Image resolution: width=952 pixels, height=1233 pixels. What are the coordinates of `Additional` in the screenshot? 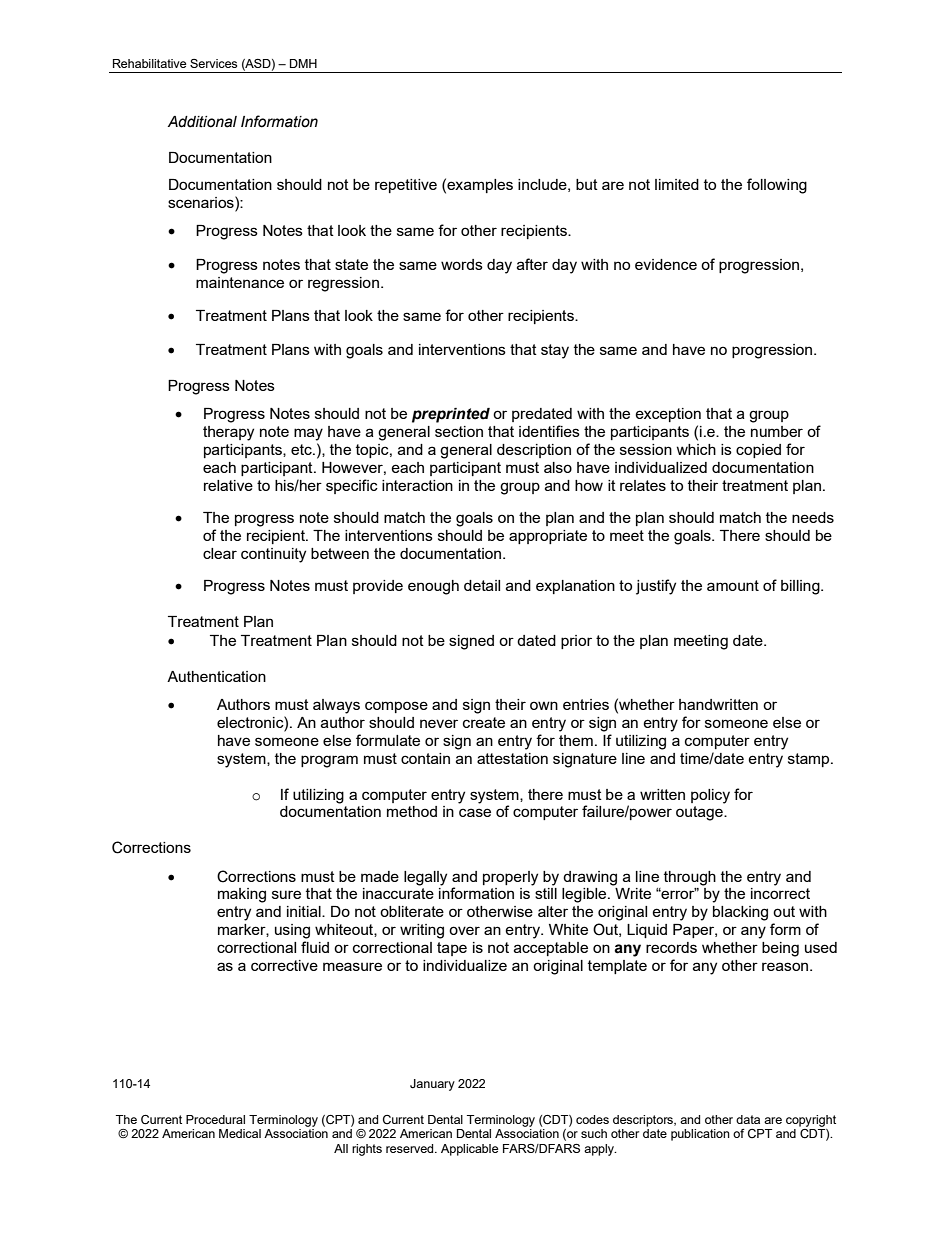 It's located at (202, 122).
